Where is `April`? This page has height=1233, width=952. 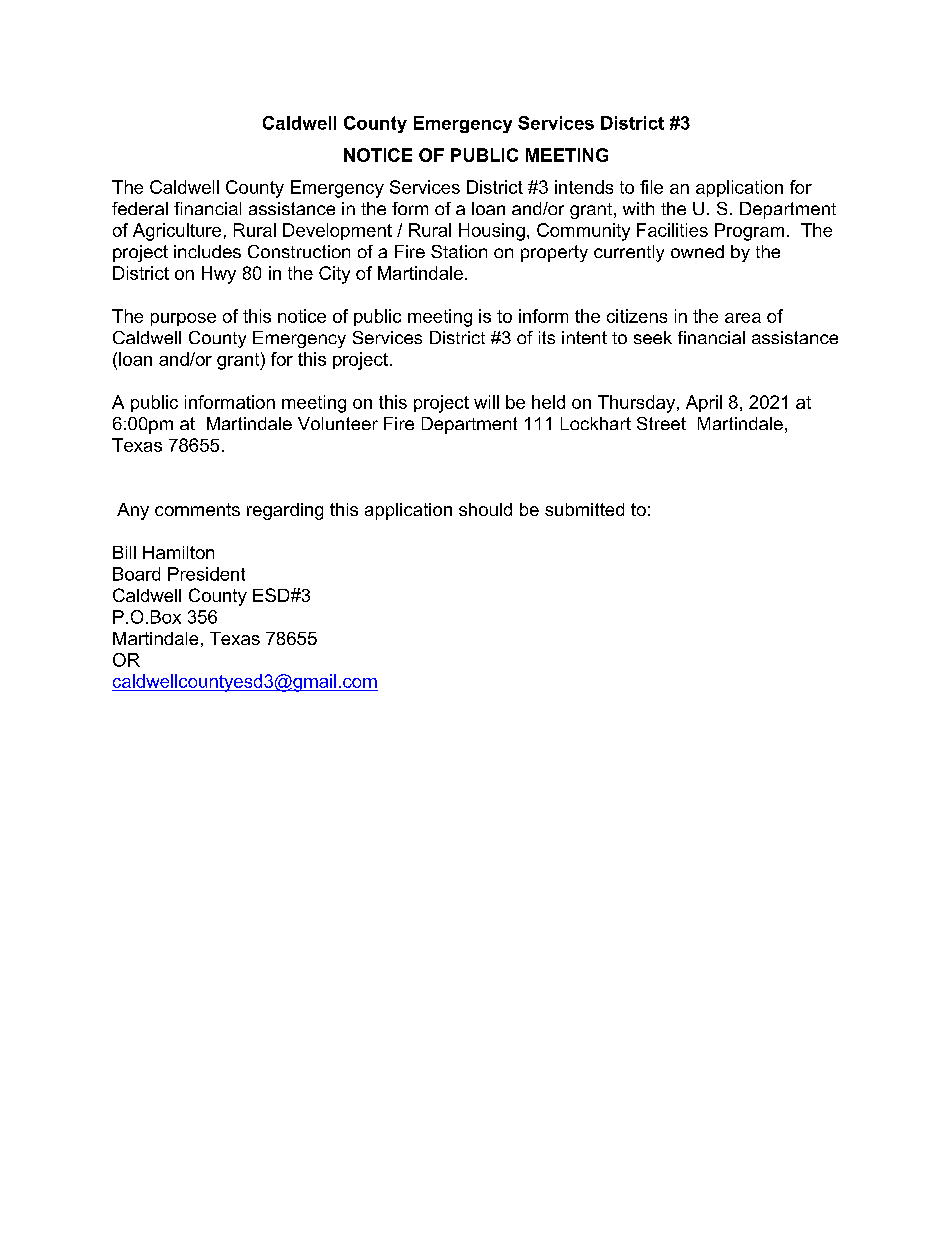
April is located at coordinates (704, 403).
